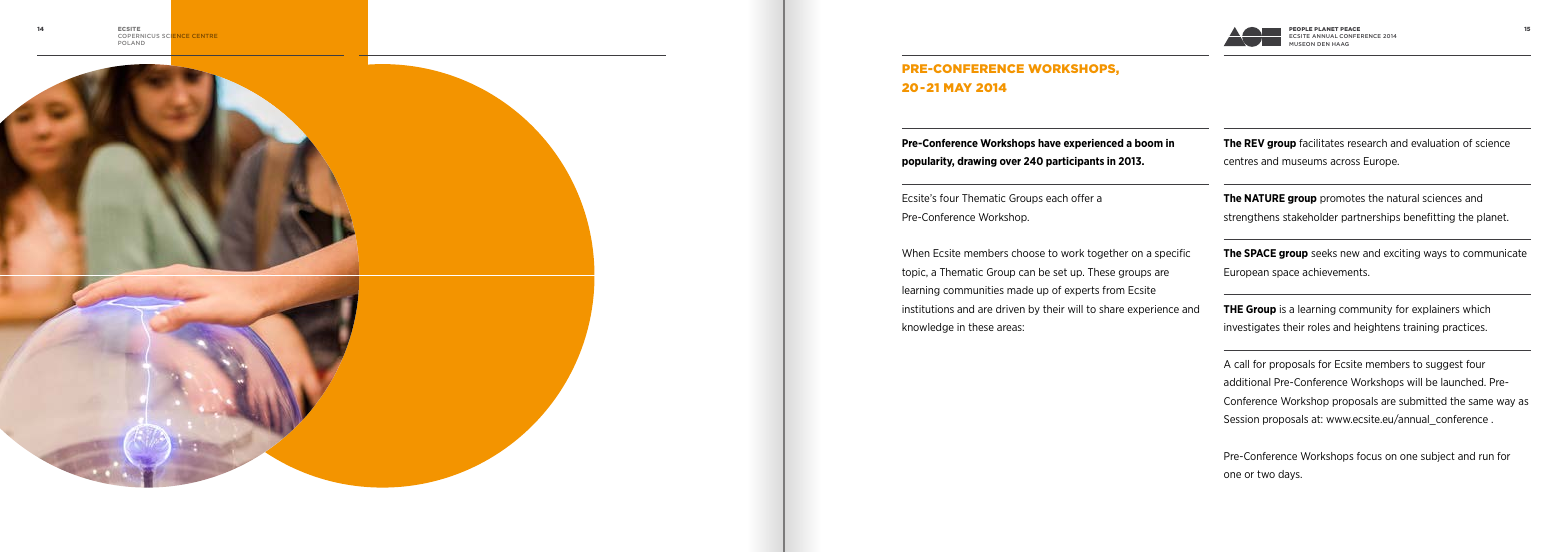 The image size is (1568, 552). What do you see at coordinates (928, 162) in the page?
I see `popularity` at bounding box center [928, 162].
